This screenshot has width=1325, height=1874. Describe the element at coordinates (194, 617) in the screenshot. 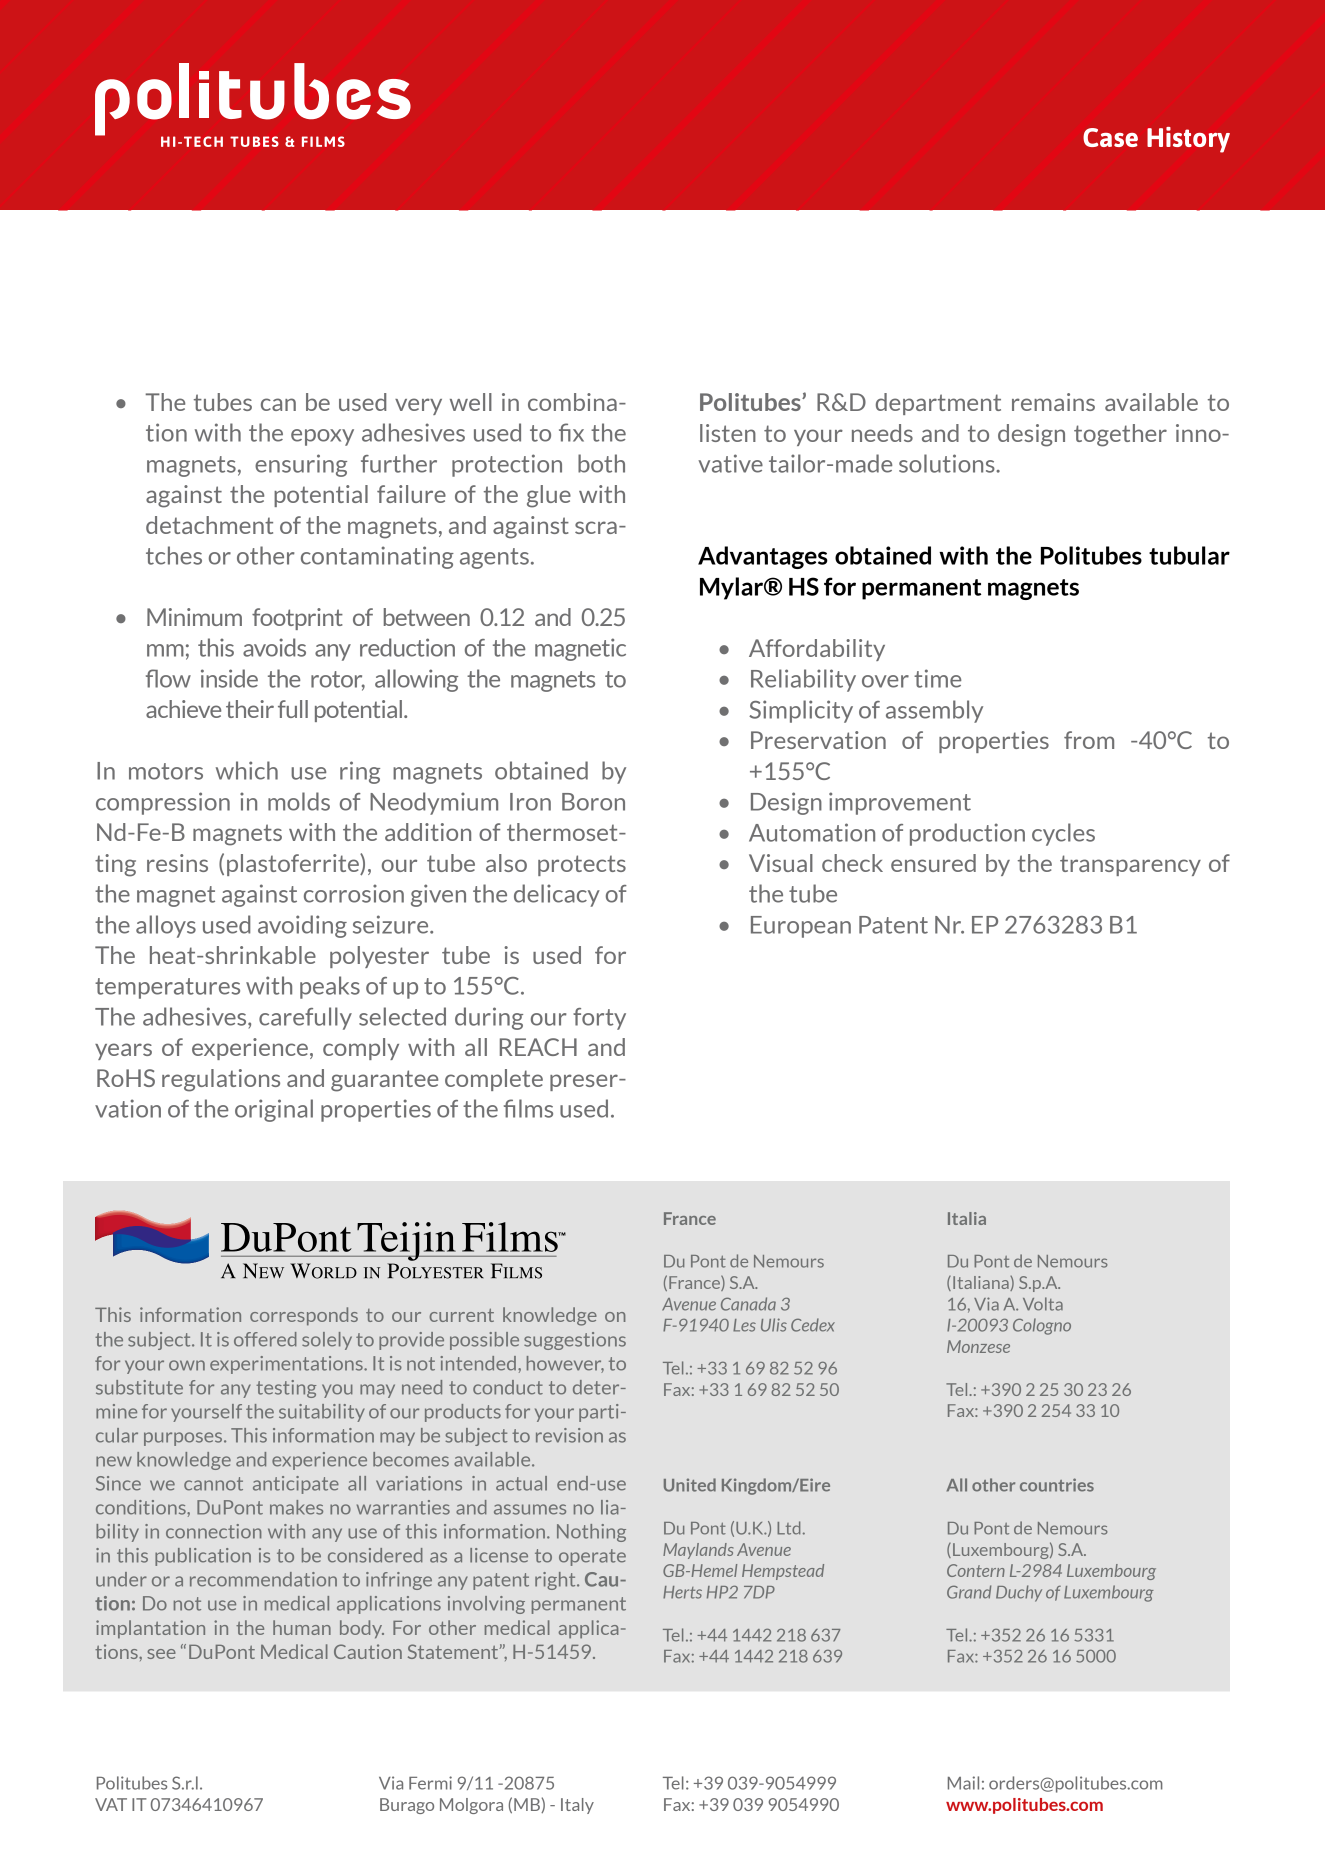

I see `Minimum` at that location.
